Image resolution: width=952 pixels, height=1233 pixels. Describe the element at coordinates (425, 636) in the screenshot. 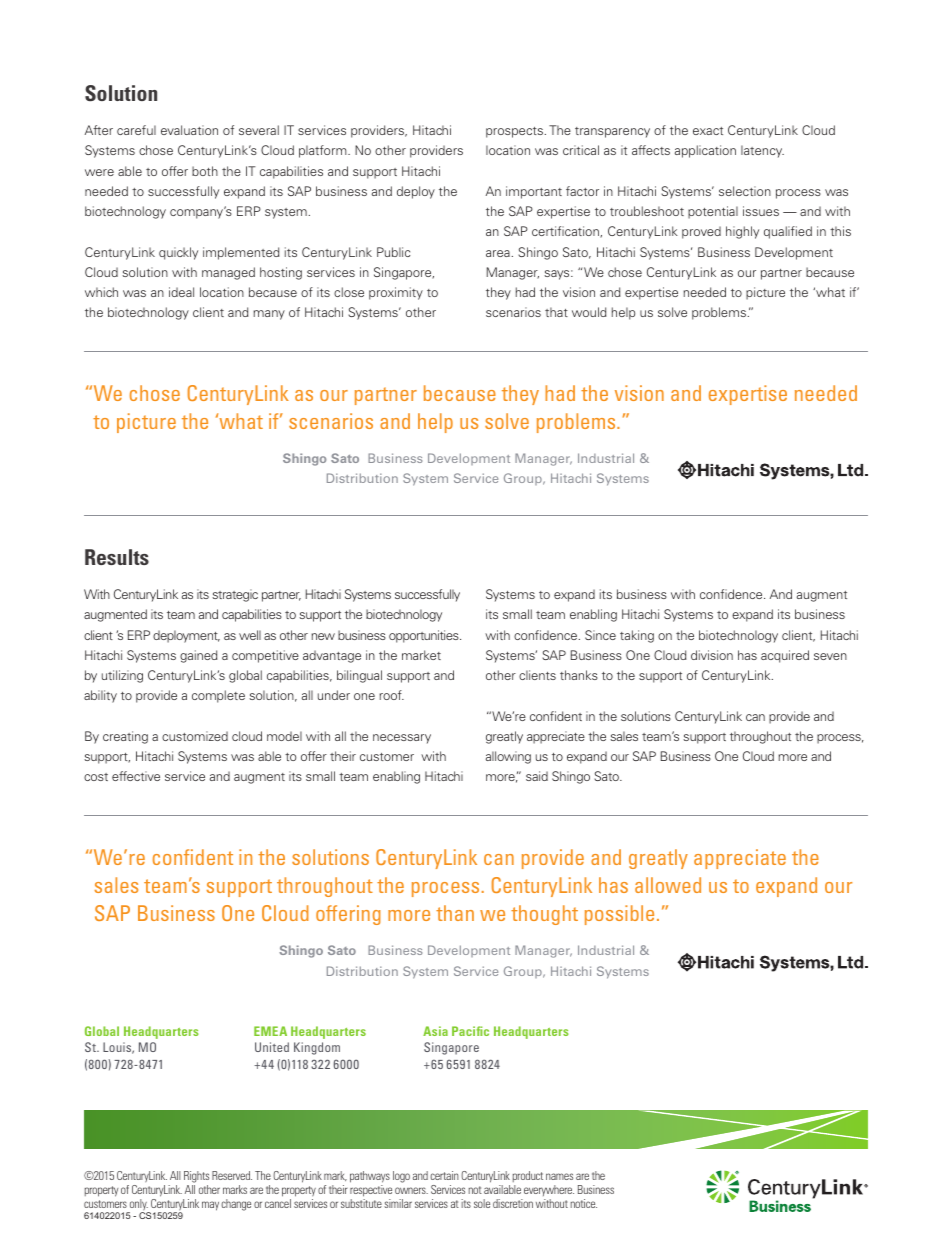

I see `opportunities` at that location.
